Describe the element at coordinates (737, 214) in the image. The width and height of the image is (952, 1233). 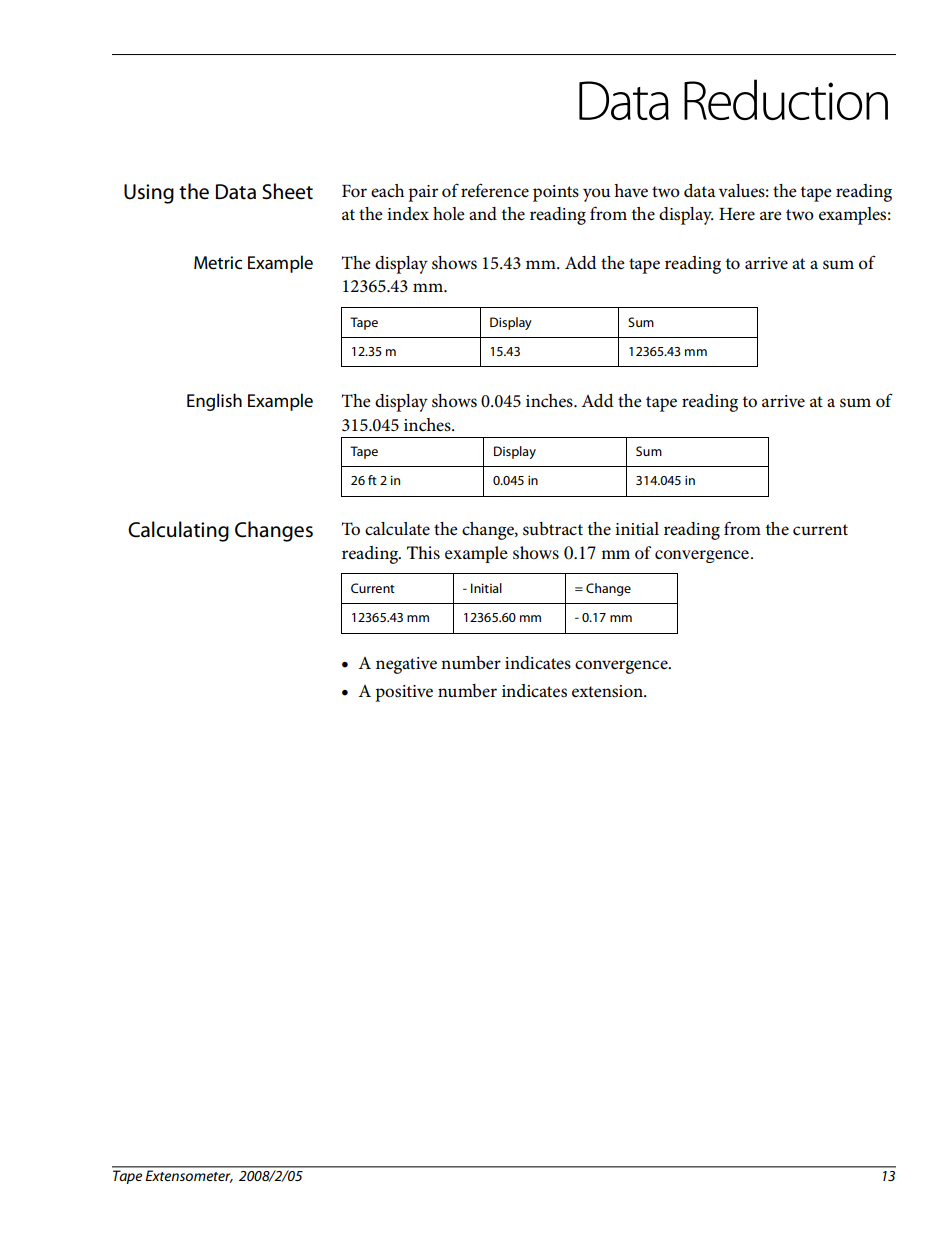
I see `Here` at that location.
